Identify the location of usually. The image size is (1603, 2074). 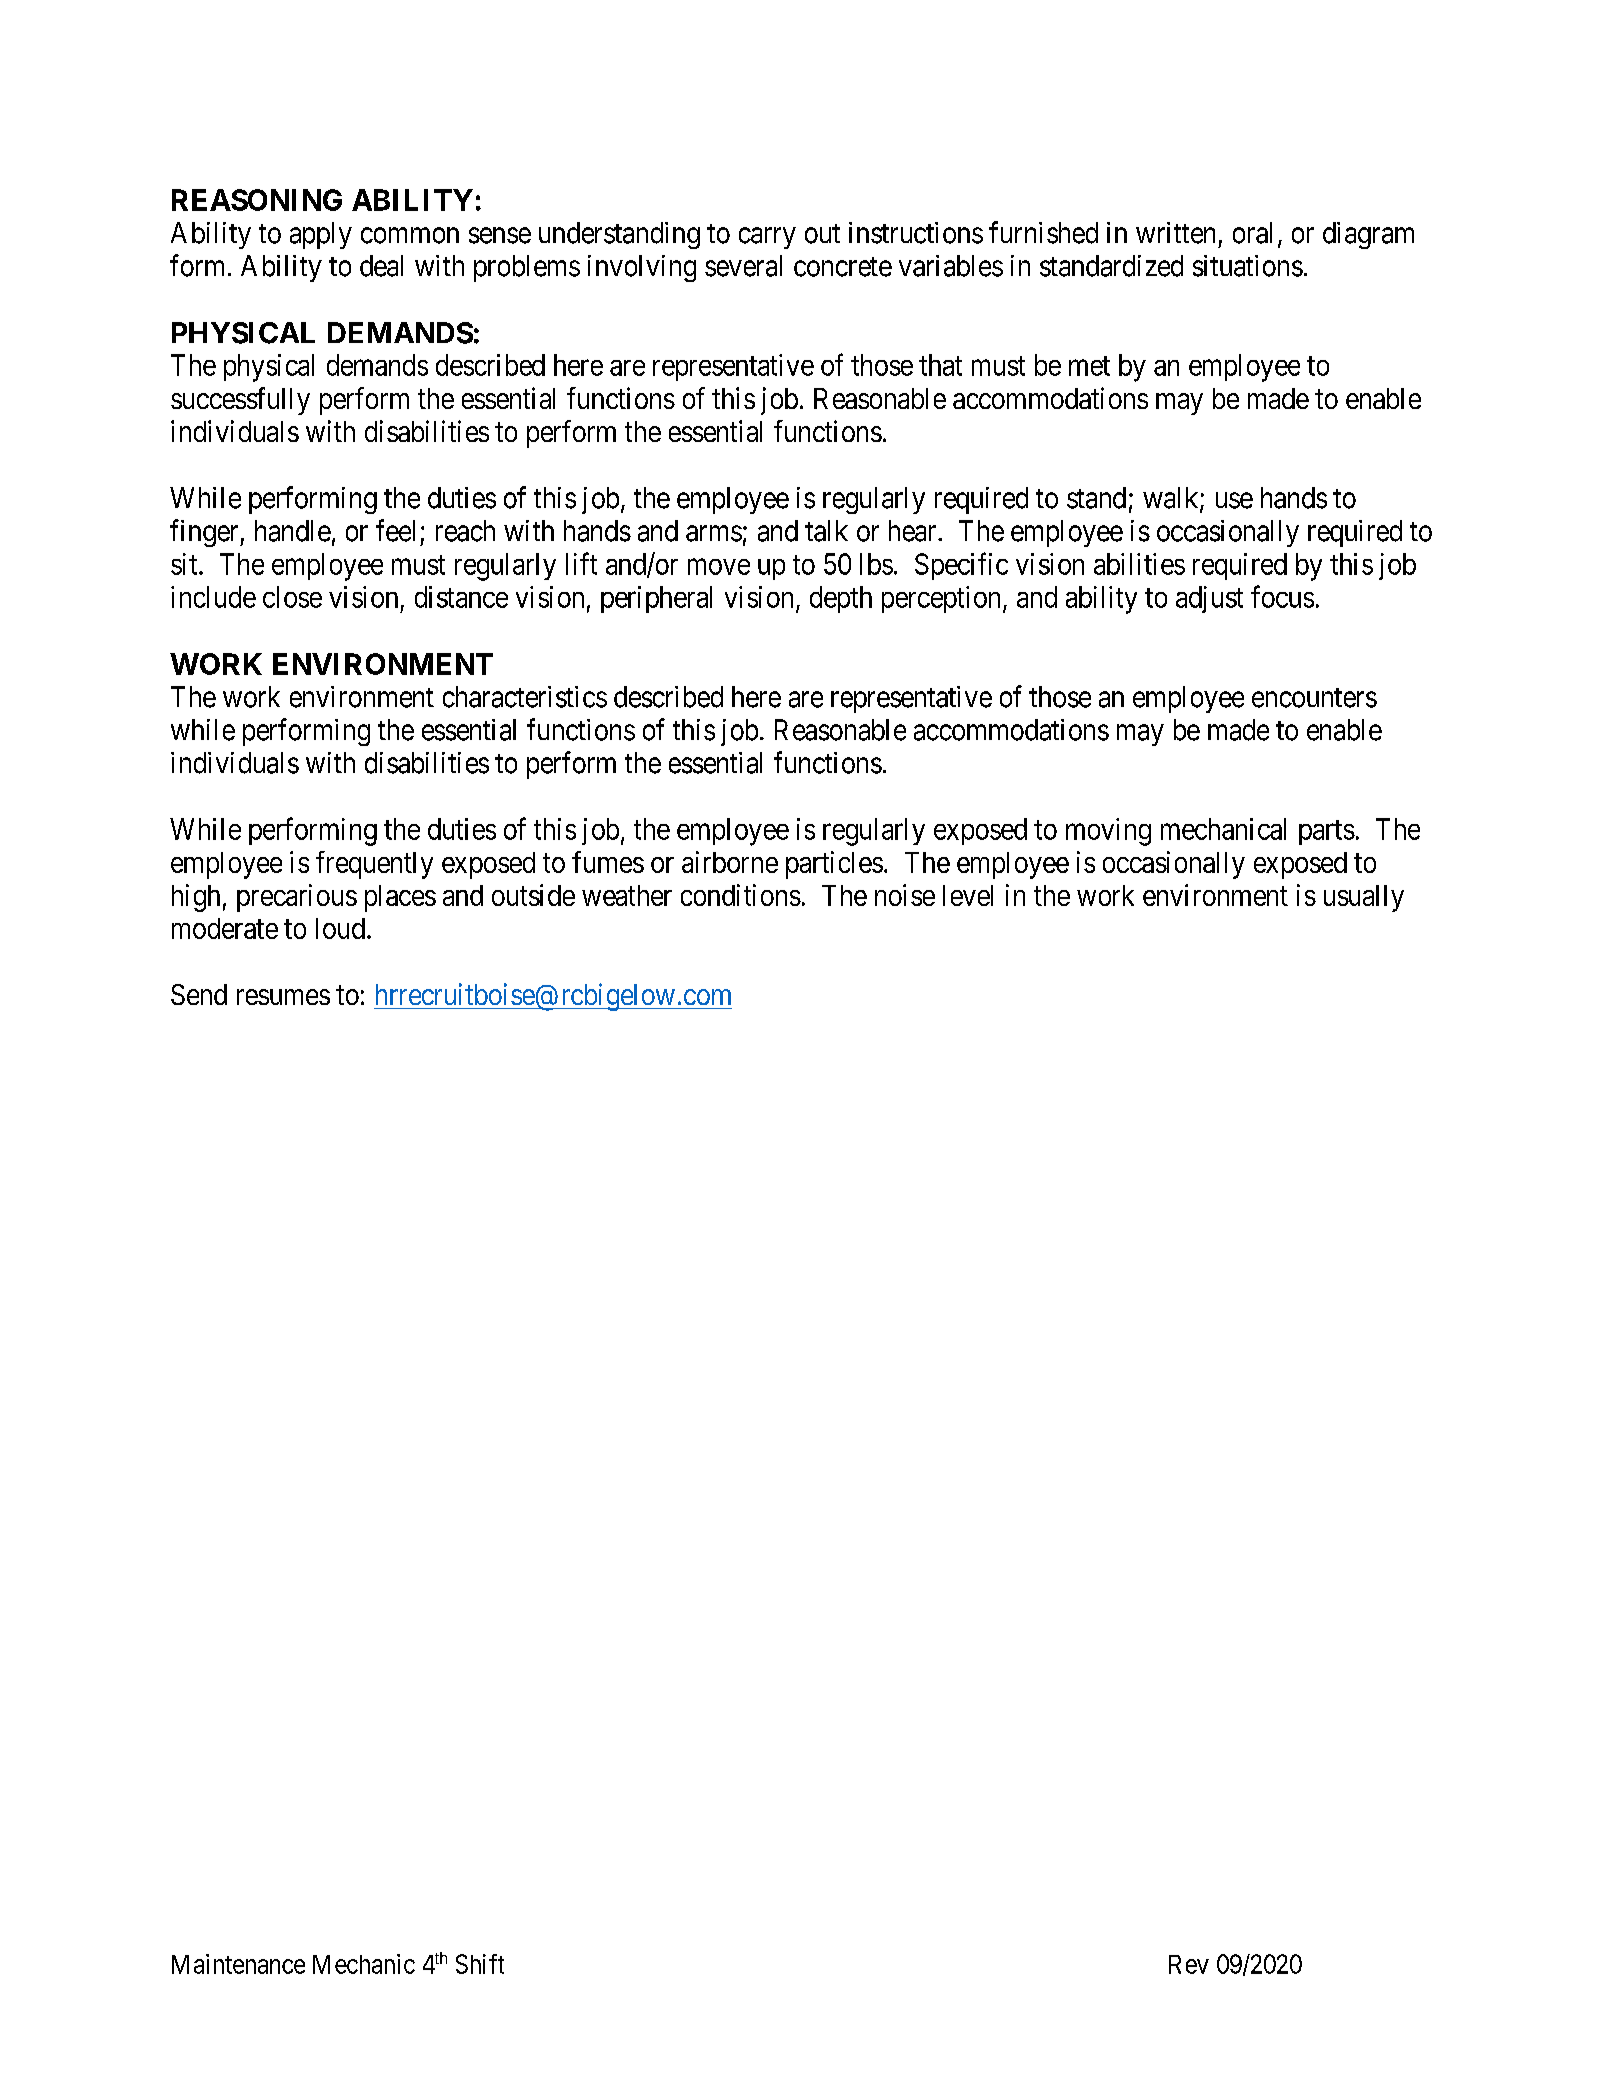
(1364, 898).
